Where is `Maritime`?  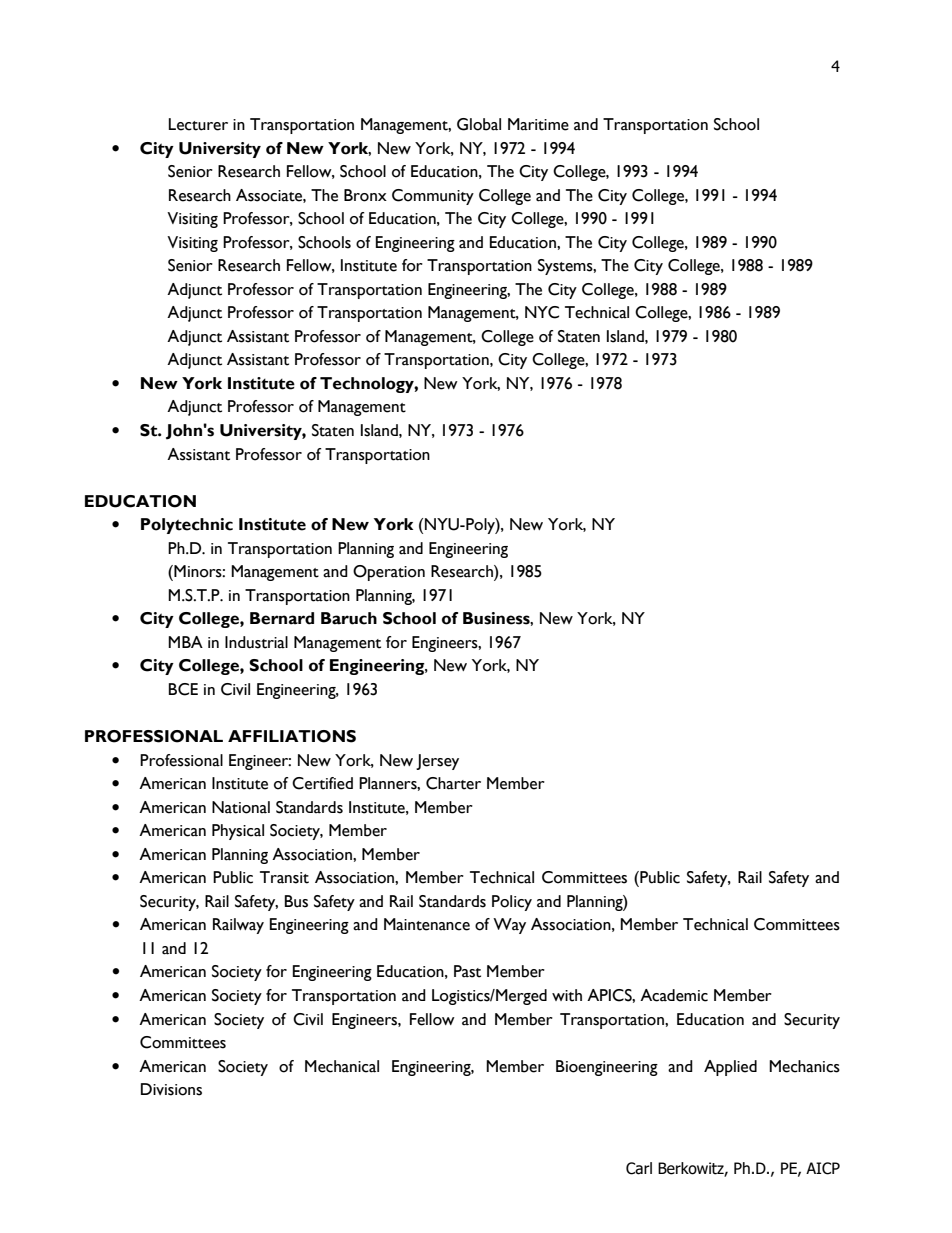
Maritime is located at coordinates (538, 124).
